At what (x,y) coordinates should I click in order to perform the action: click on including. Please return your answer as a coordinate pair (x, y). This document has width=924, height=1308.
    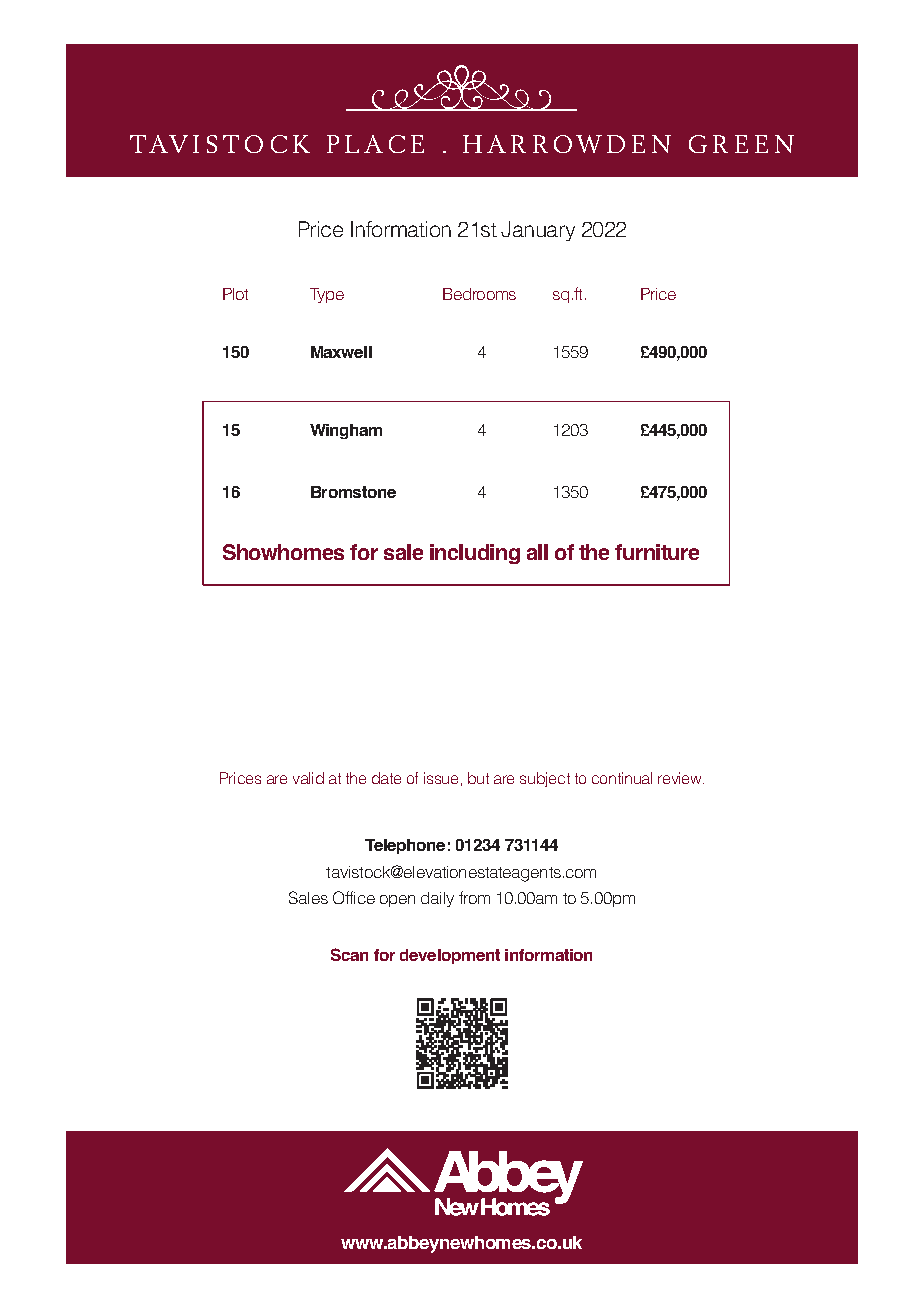
    Looking at the image, I should click on (475, 554).
